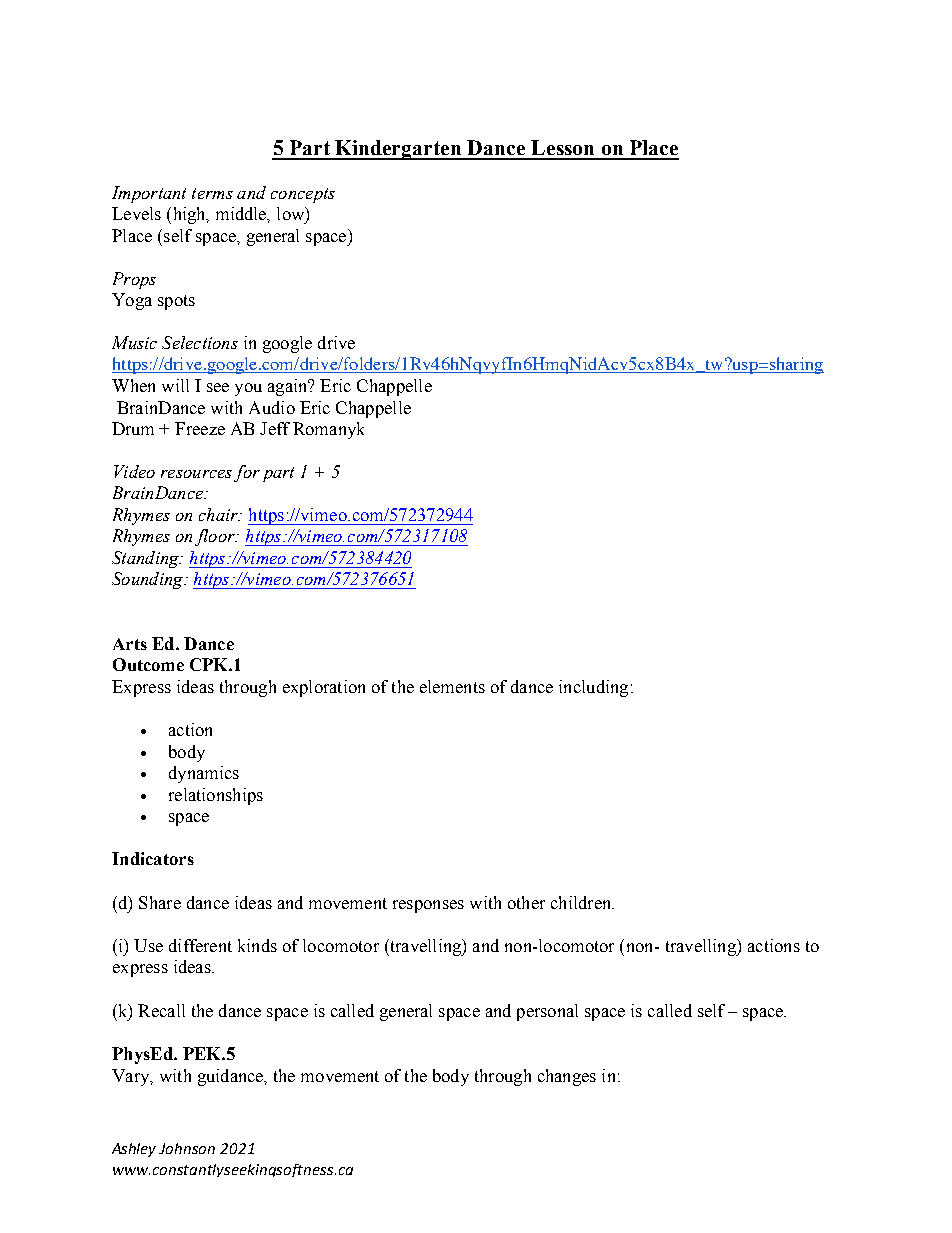  What do you see at coordinates (428, 906) in the screenshot?
I see `responses` at bounding box center [428, 906].
